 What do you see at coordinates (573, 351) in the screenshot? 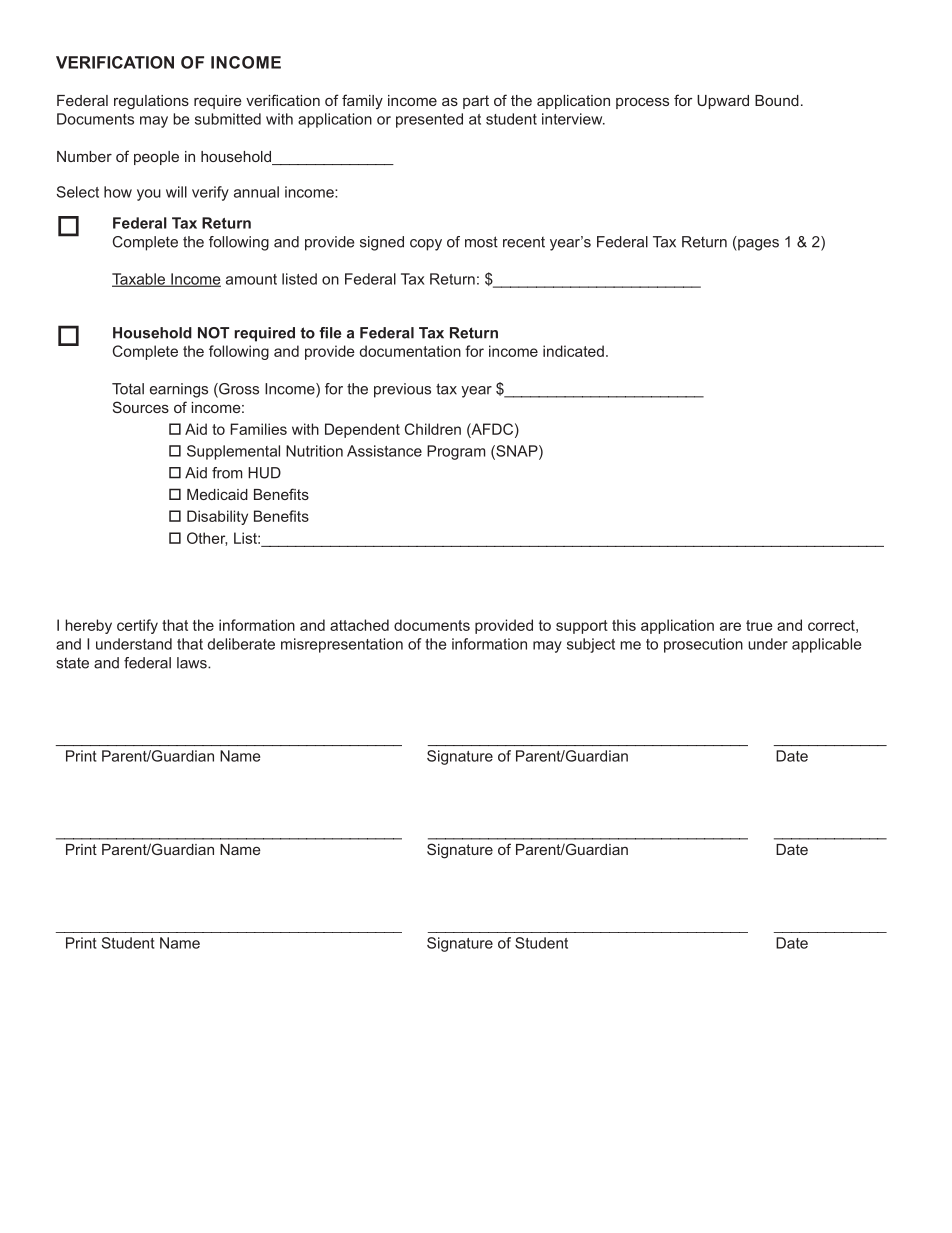
I see `indicated` at bounding box center [573, 351].
